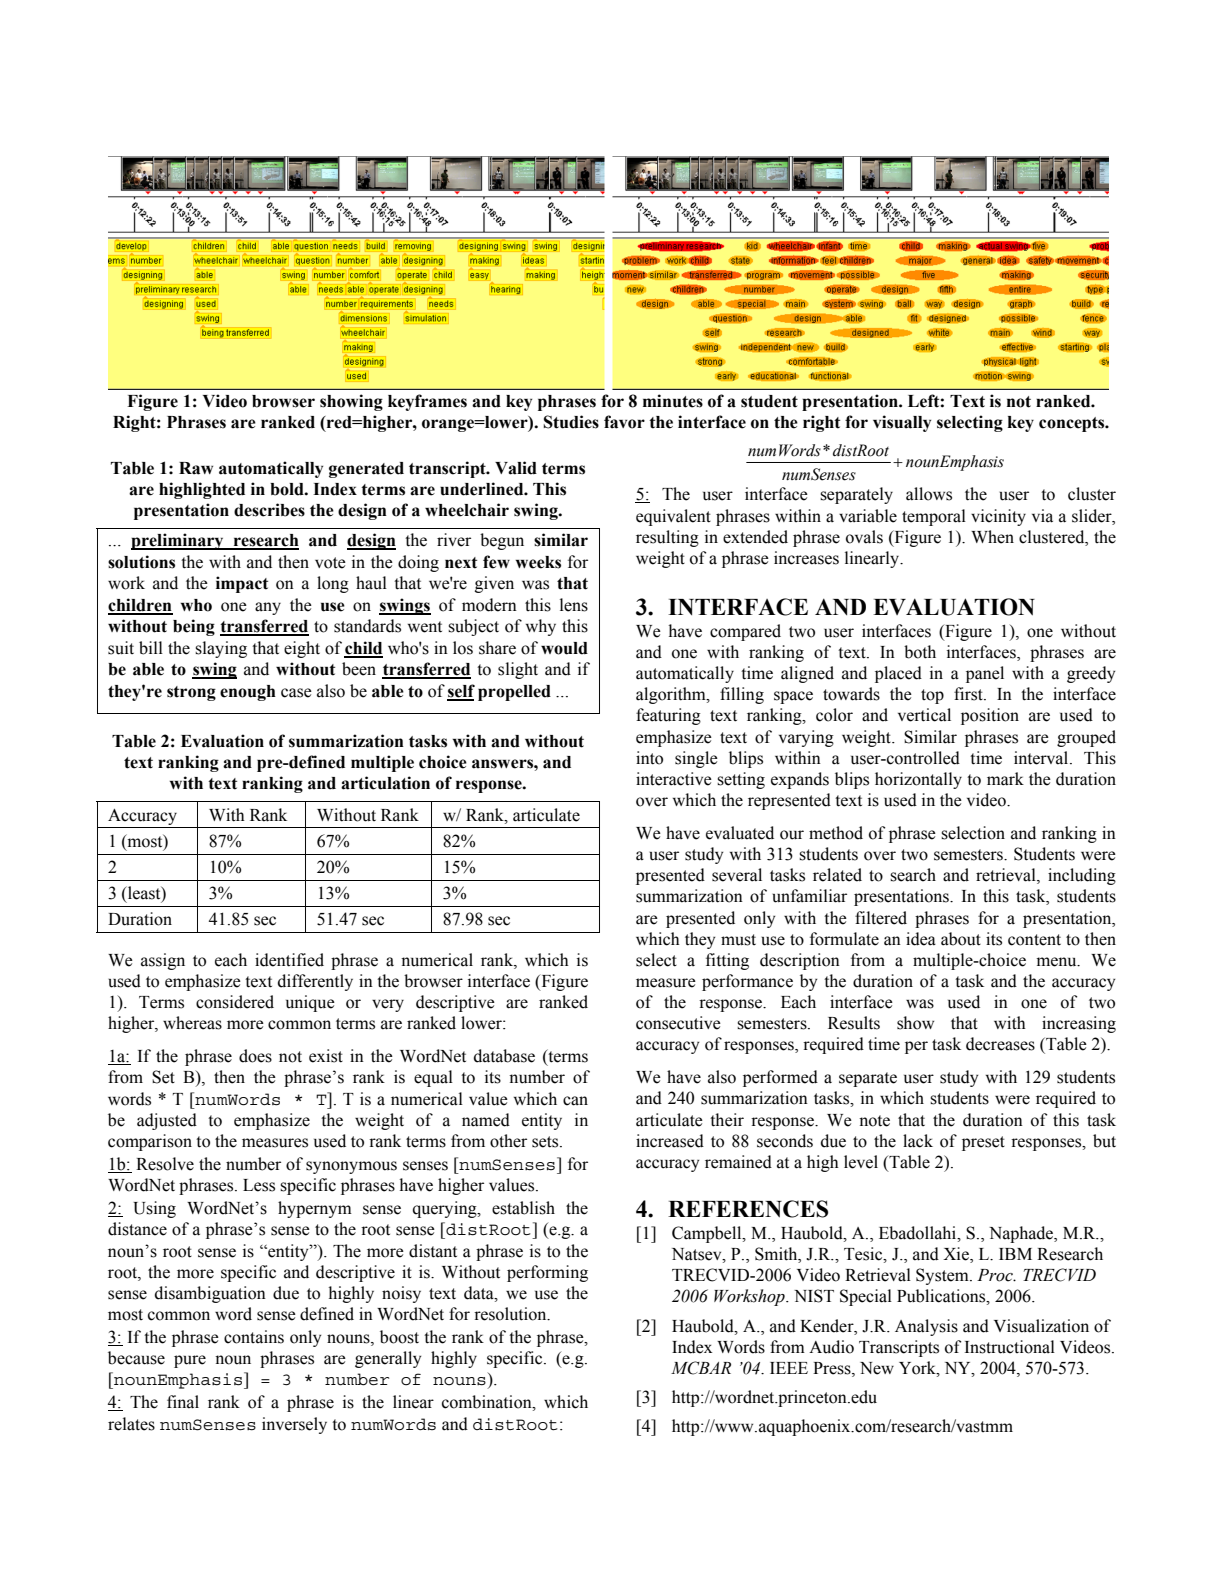 The image size is (1224, 1584). Describe the element at coordinates (678, 1023) in the screenshot. I see `consecutive` at that location.
